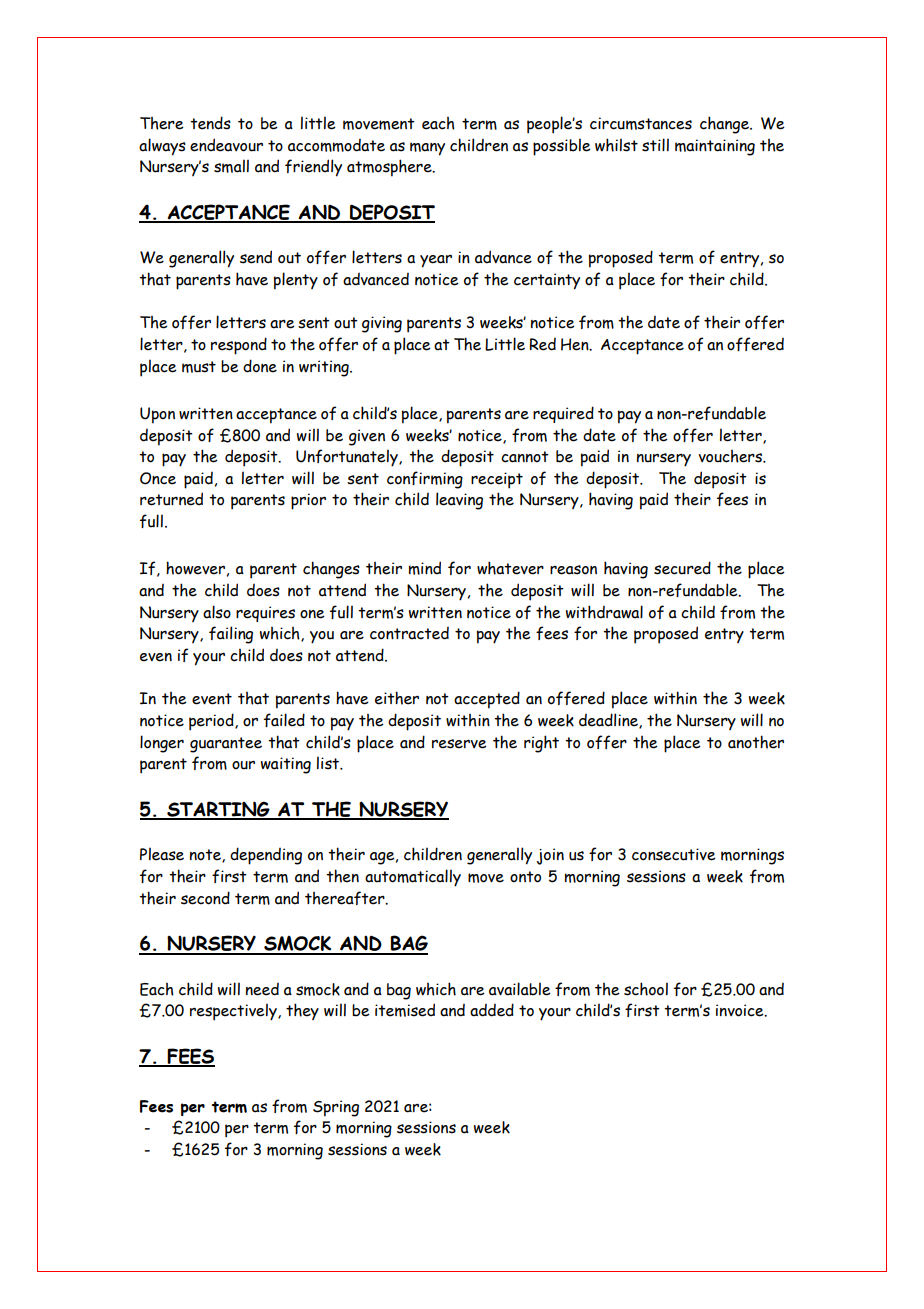 This image has width=924, height=1309. What do you see at coordinates (234, 1012) in the image?
I see `respectively` at bounding box center [234, 1012].
